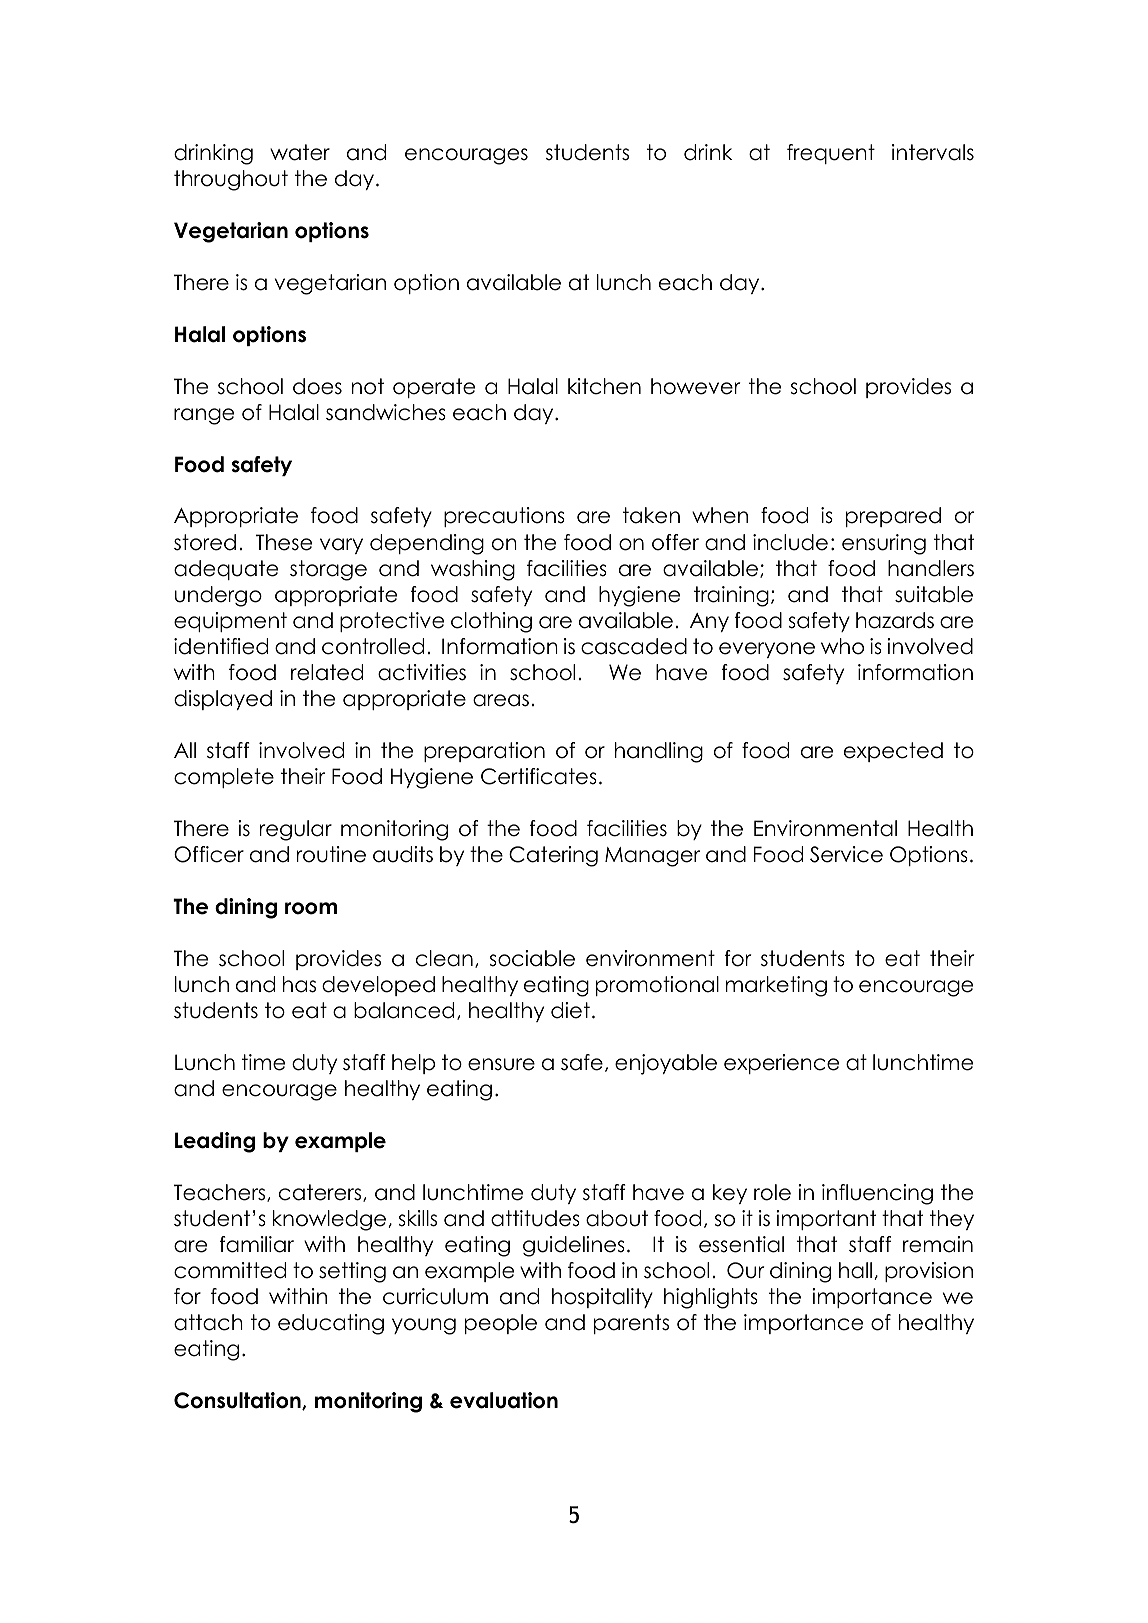  What do you see at coordinates (296, 830) in the screenshot?
I see `regular` at bounding box center [296, 830].
